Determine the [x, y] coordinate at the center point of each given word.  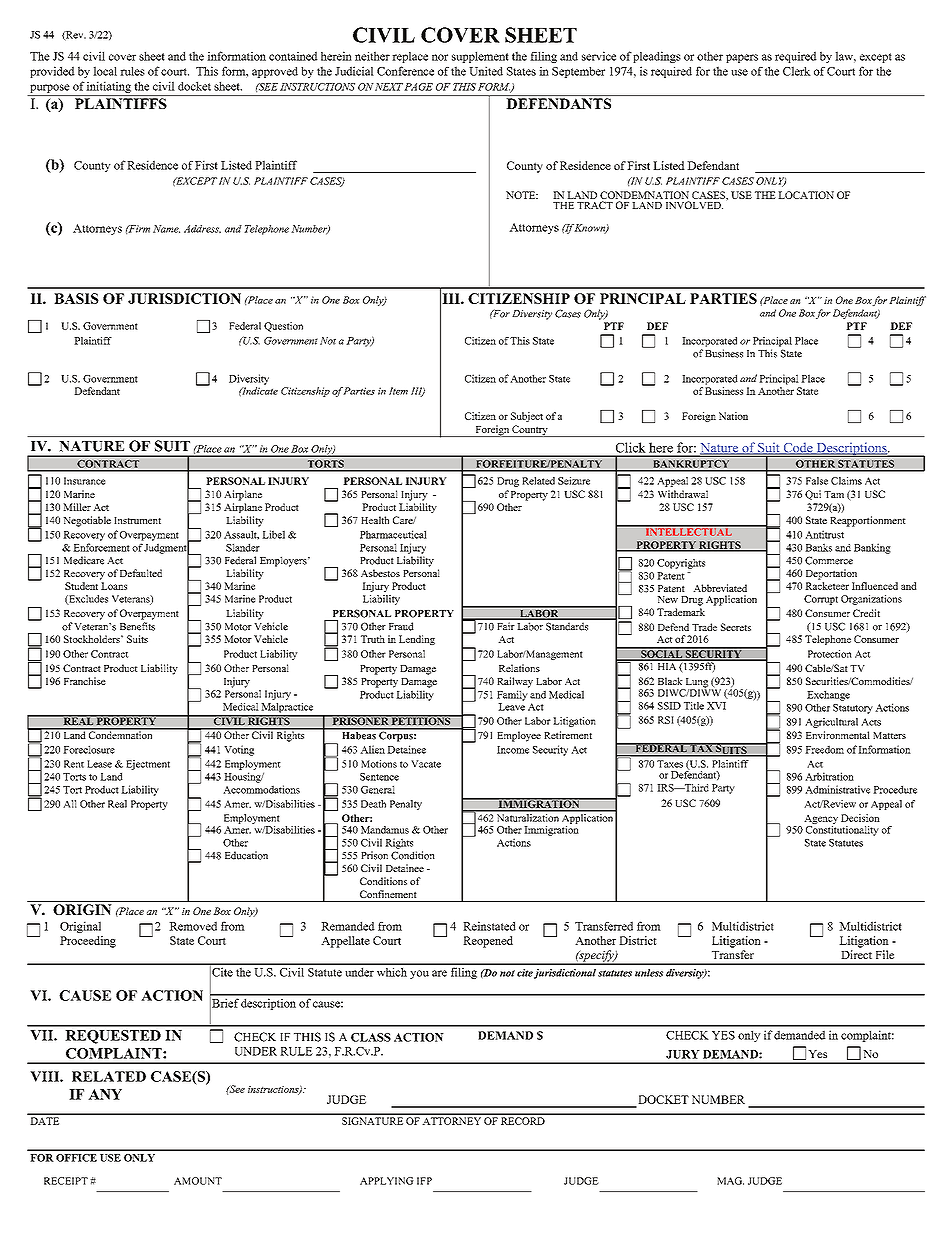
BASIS [76, 298]
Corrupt [821, 600]
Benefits [137, 626]
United [486, 71]
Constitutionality [842, 829]
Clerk [797, 71]
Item [398, 391]
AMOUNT [198, 1181]
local [105, 71]
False [817, 481]
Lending [417, 640]
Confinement [388, 894]
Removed [193, 926]
